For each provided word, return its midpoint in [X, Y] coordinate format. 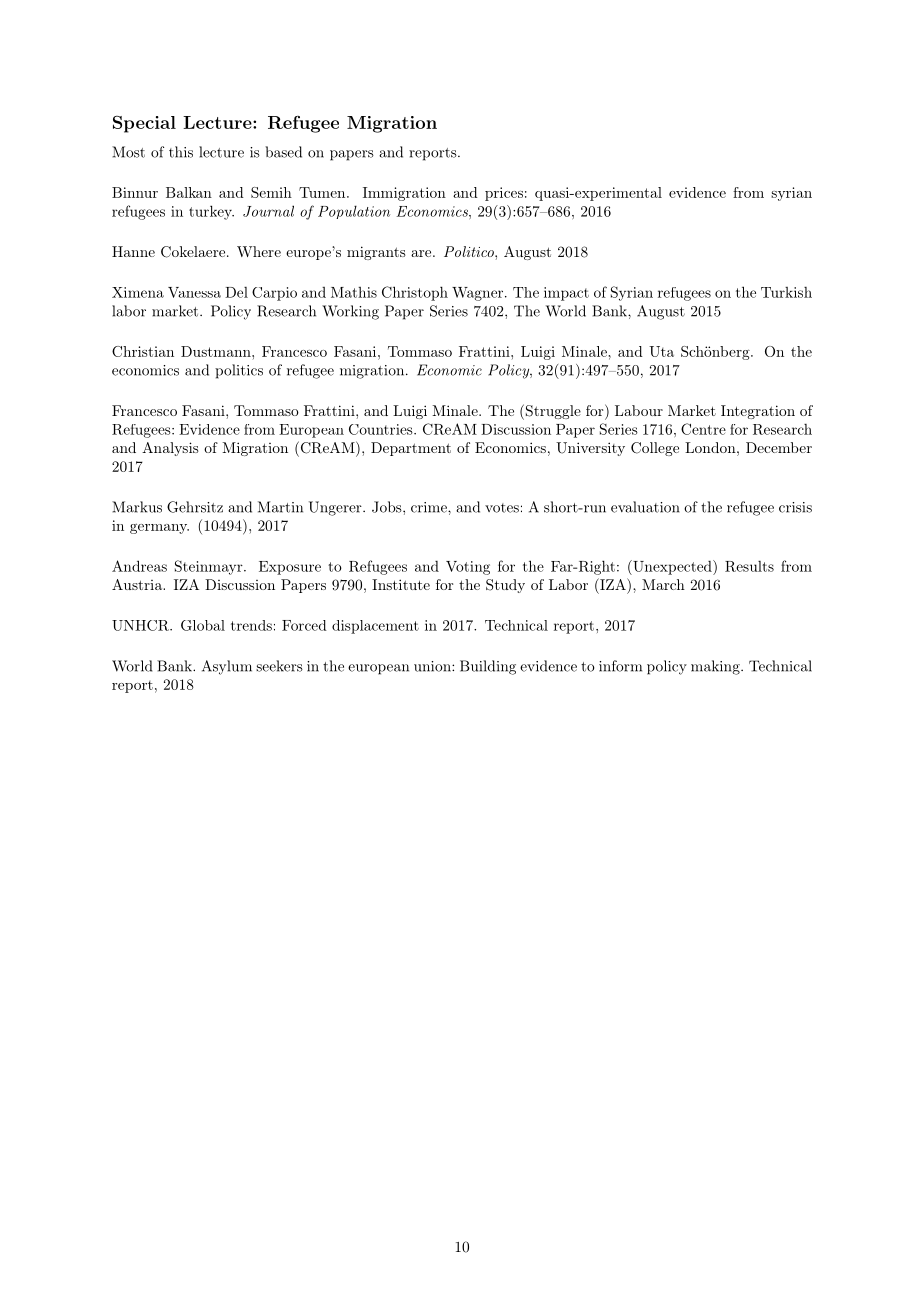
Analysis [170, 449]
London [710, 447]
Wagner [477, 294]
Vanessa [194, 292]
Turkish [786, 292]
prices [504, 194]
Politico [470, 251]
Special [144, 124]
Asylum [227, 667]
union [433, 666]
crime [430, 507]
